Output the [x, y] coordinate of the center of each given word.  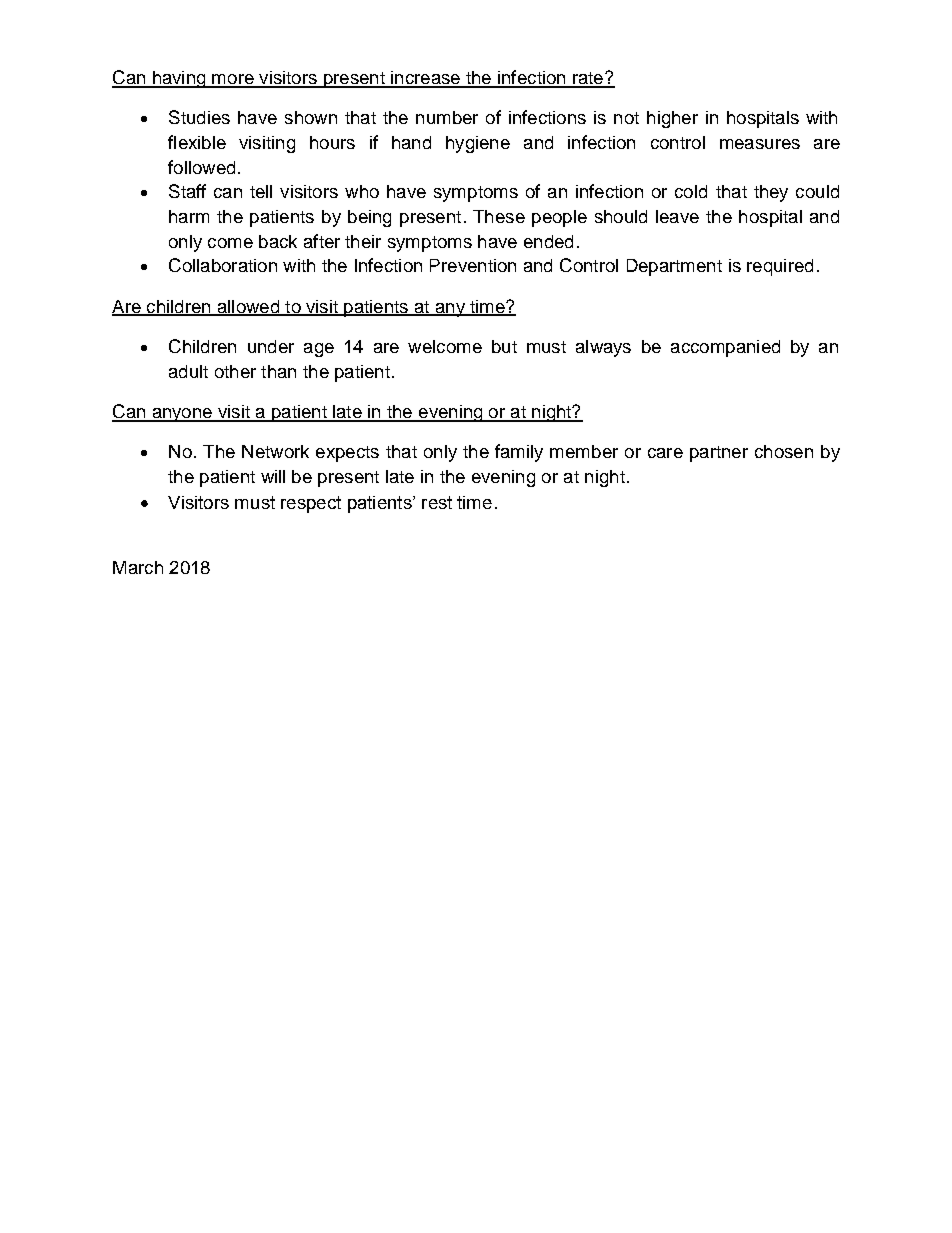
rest [437, 502]
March [138, 567]
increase [425, 79]
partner [719, 454]
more [233, 80]
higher [672, 119]
